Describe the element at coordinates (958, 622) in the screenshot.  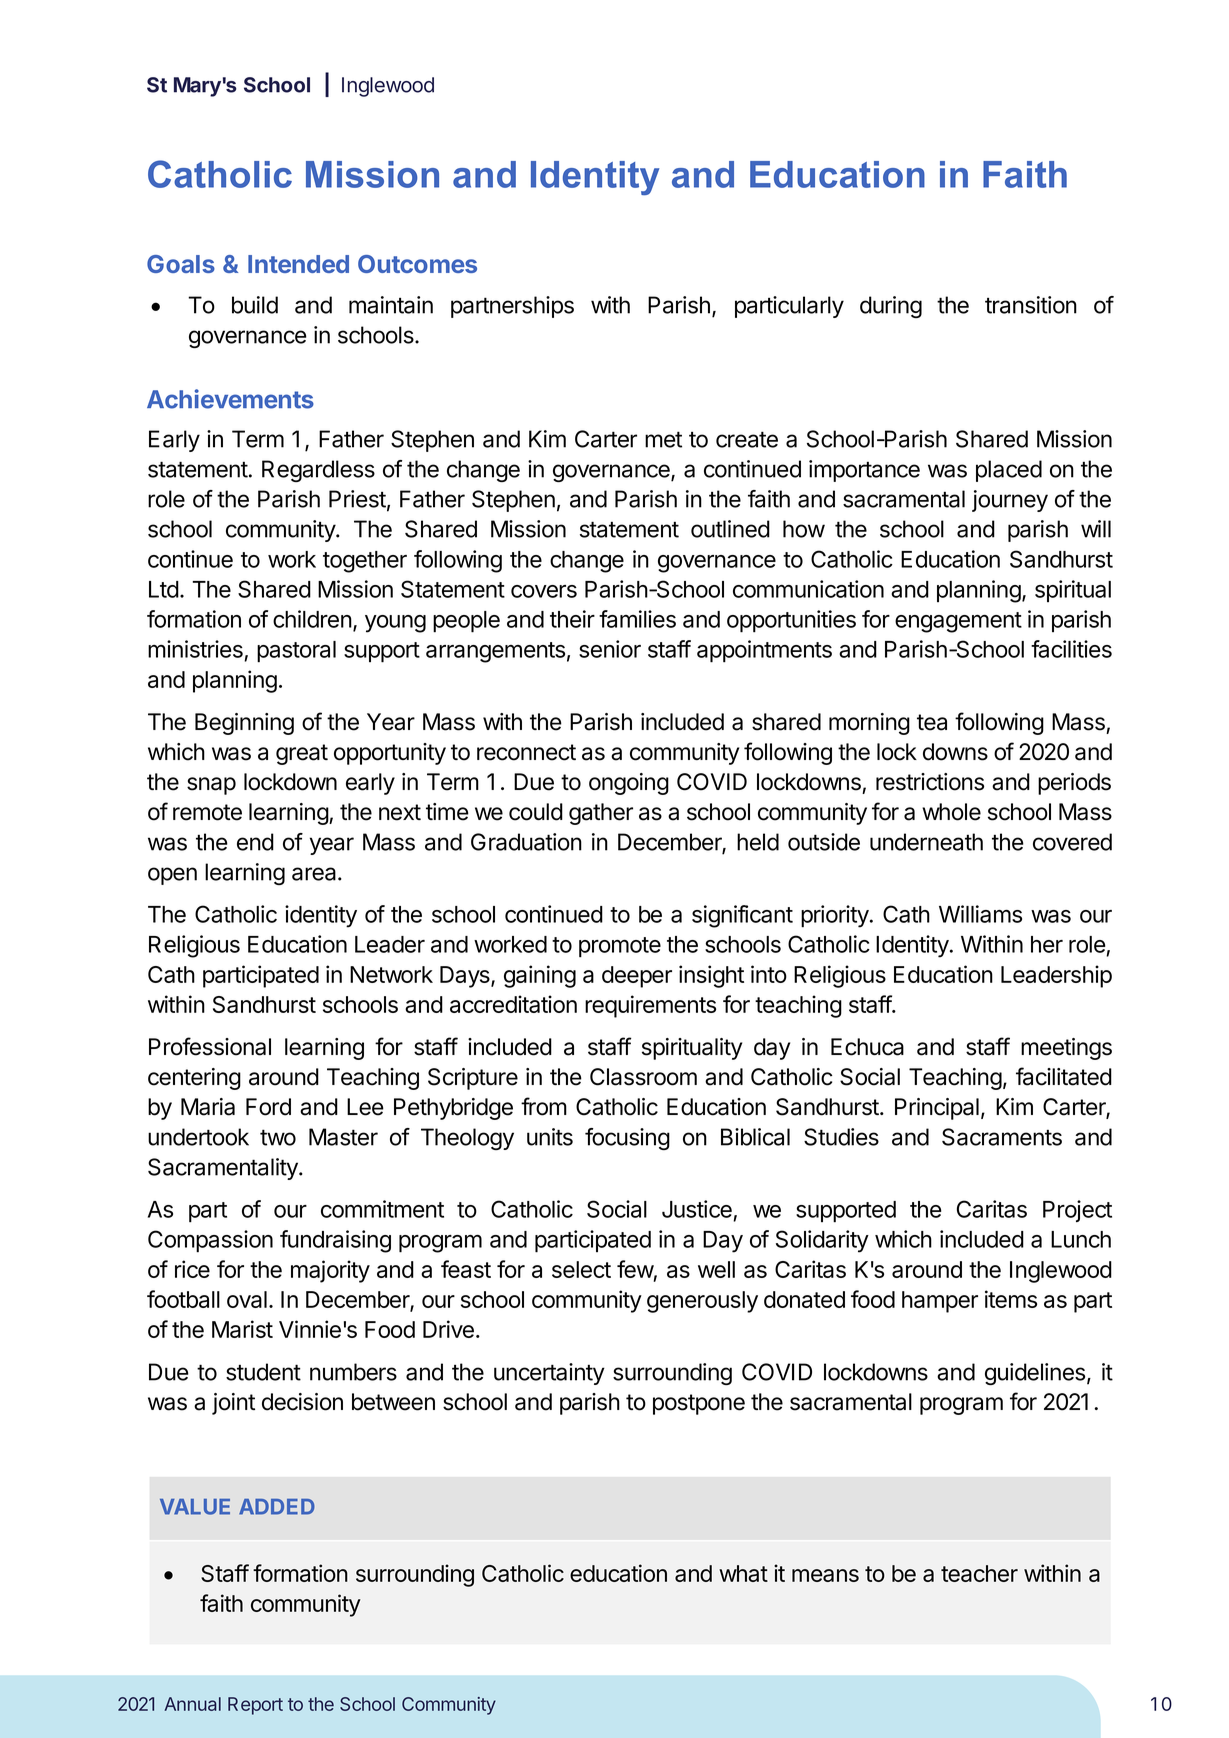
I see `engagement` at that location.
